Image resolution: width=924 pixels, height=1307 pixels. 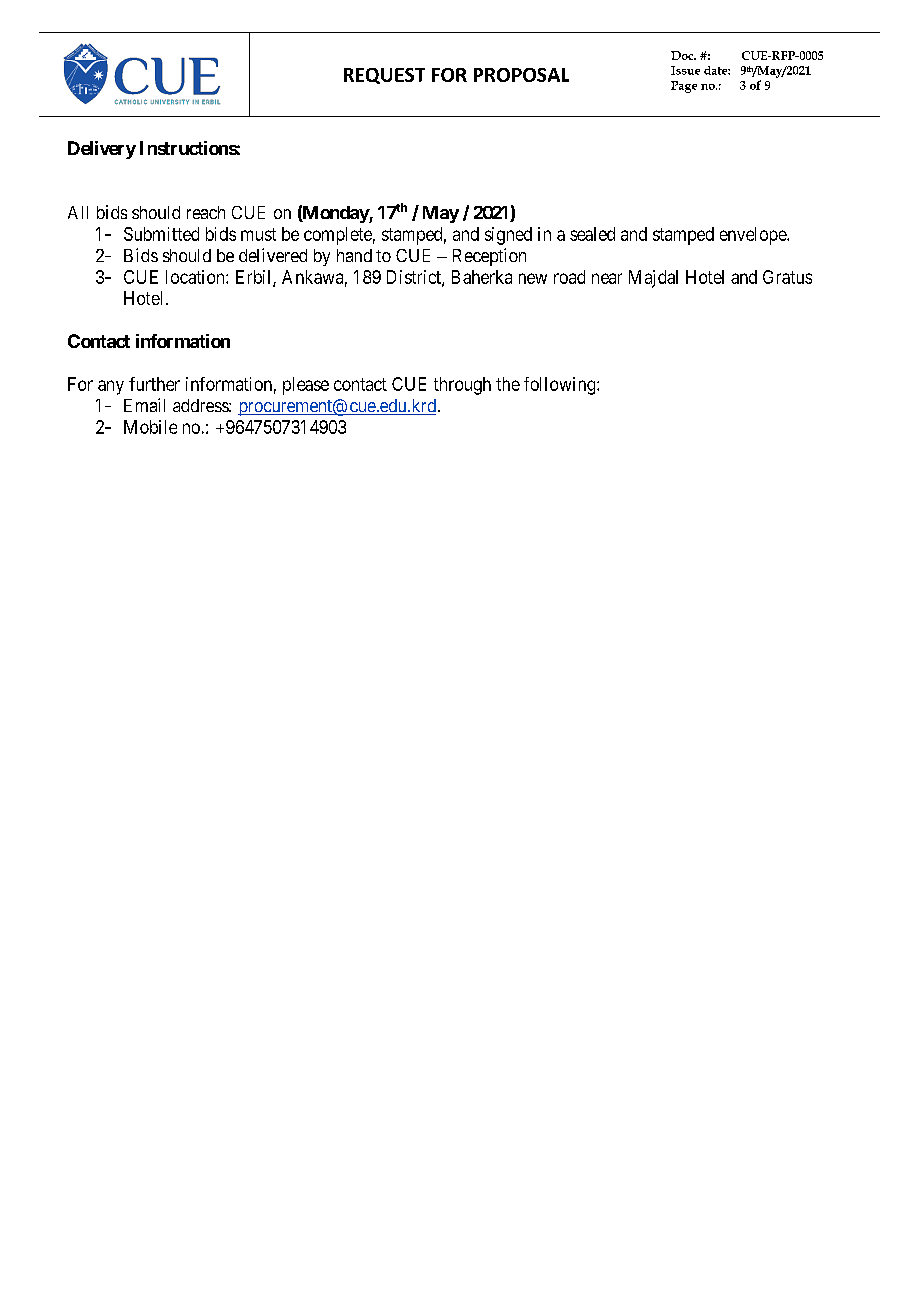 I want to click on Page, so click(x=684, y=87).
